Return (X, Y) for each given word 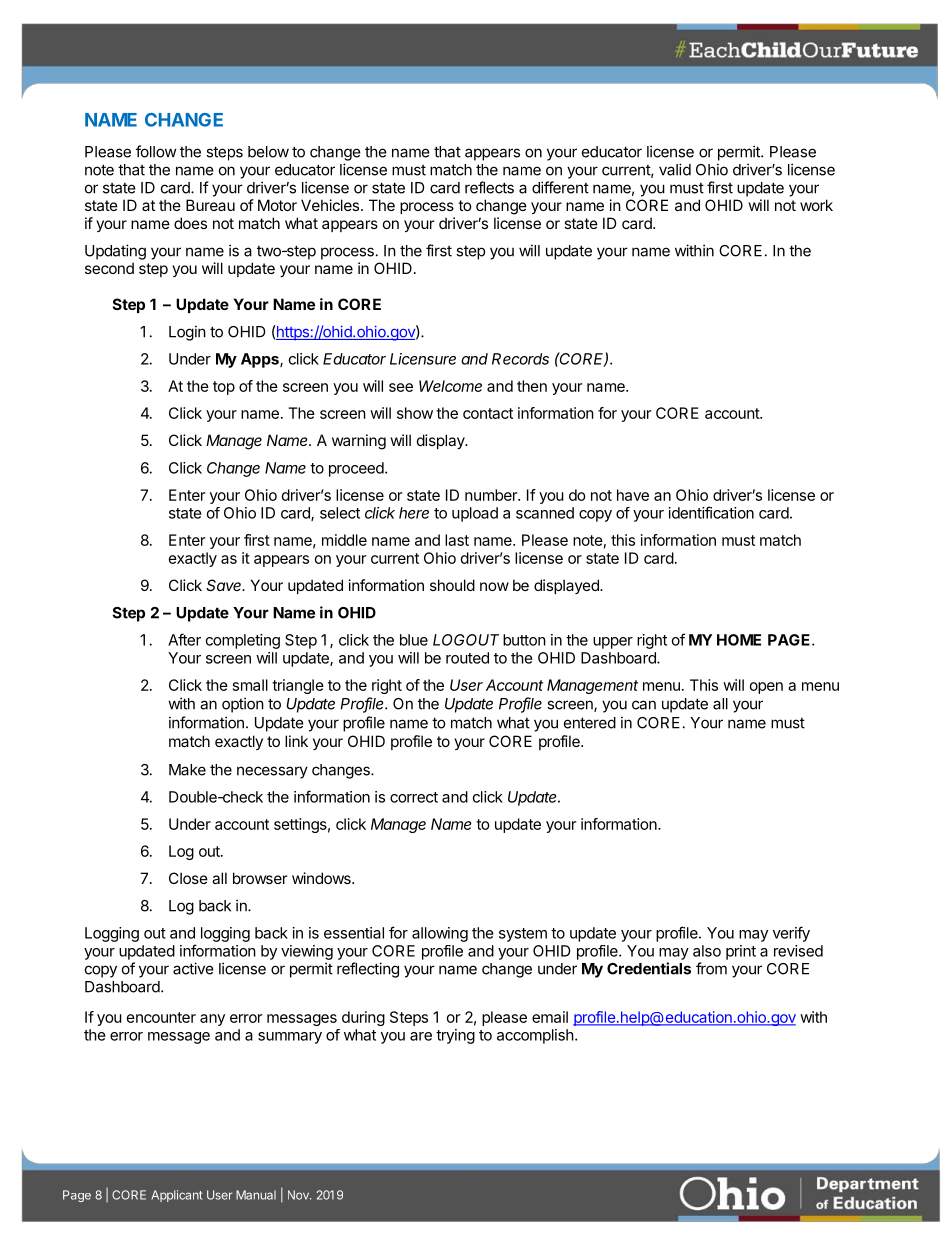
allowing (440, 934)
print (741, 952)
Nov (299, 1195)
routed (467, 658)
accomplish (535, 1036)
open (766, 688)
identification (711, 512)
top (224, 388)
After (184, 639)
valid (675, 169)
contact (488, 413)
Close (188, 878)
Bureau (210, 205)
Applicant (176, 1196)
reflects (489, 187)
